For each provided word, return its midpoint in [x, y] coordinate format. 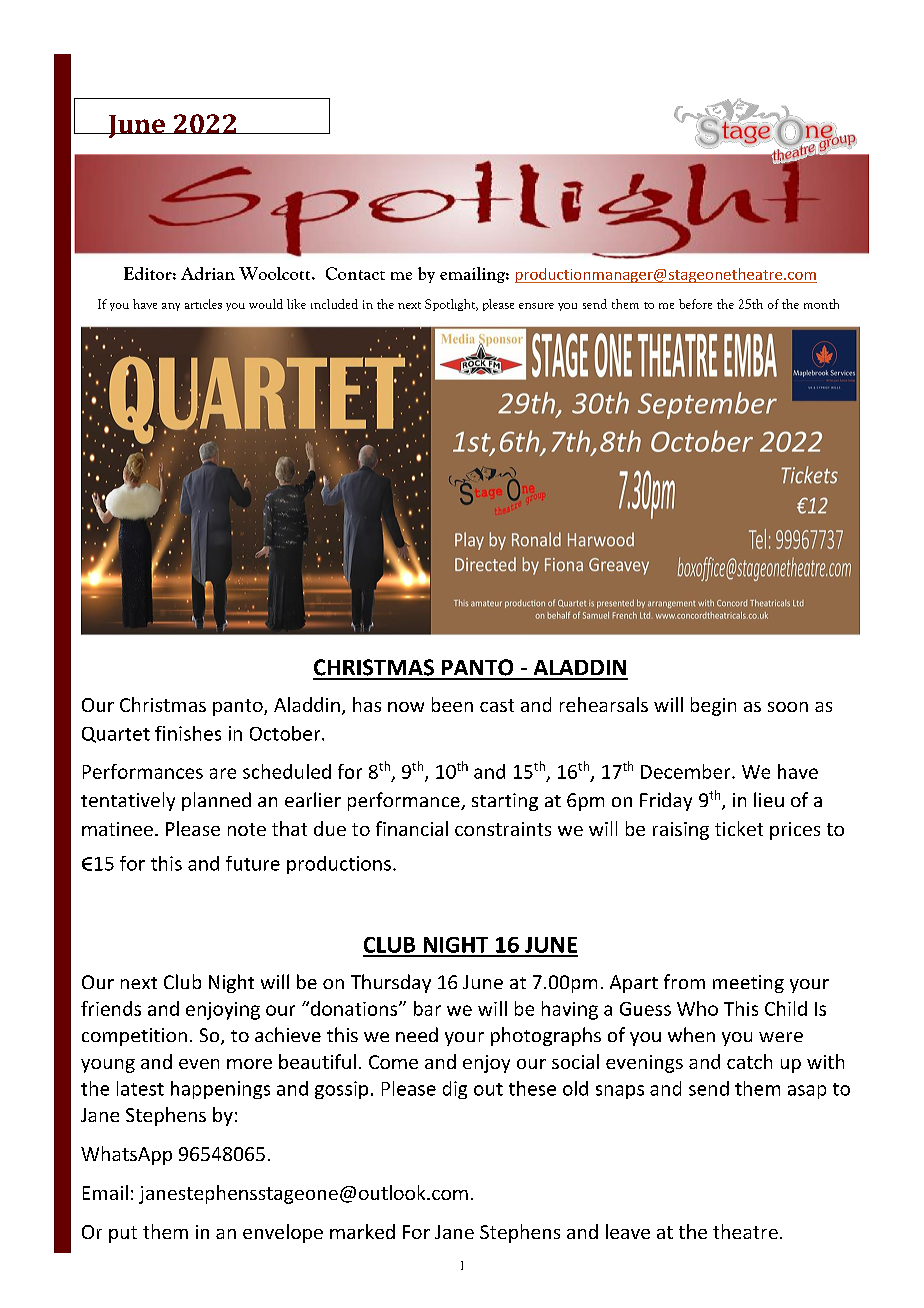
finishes [188, 733]
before [695, 304]
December [687, 771]
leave [628, 1231]
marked [362, 1231]
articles [203, 304]
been [452, 704]
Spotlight [451, 305]
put [123, 1234]
